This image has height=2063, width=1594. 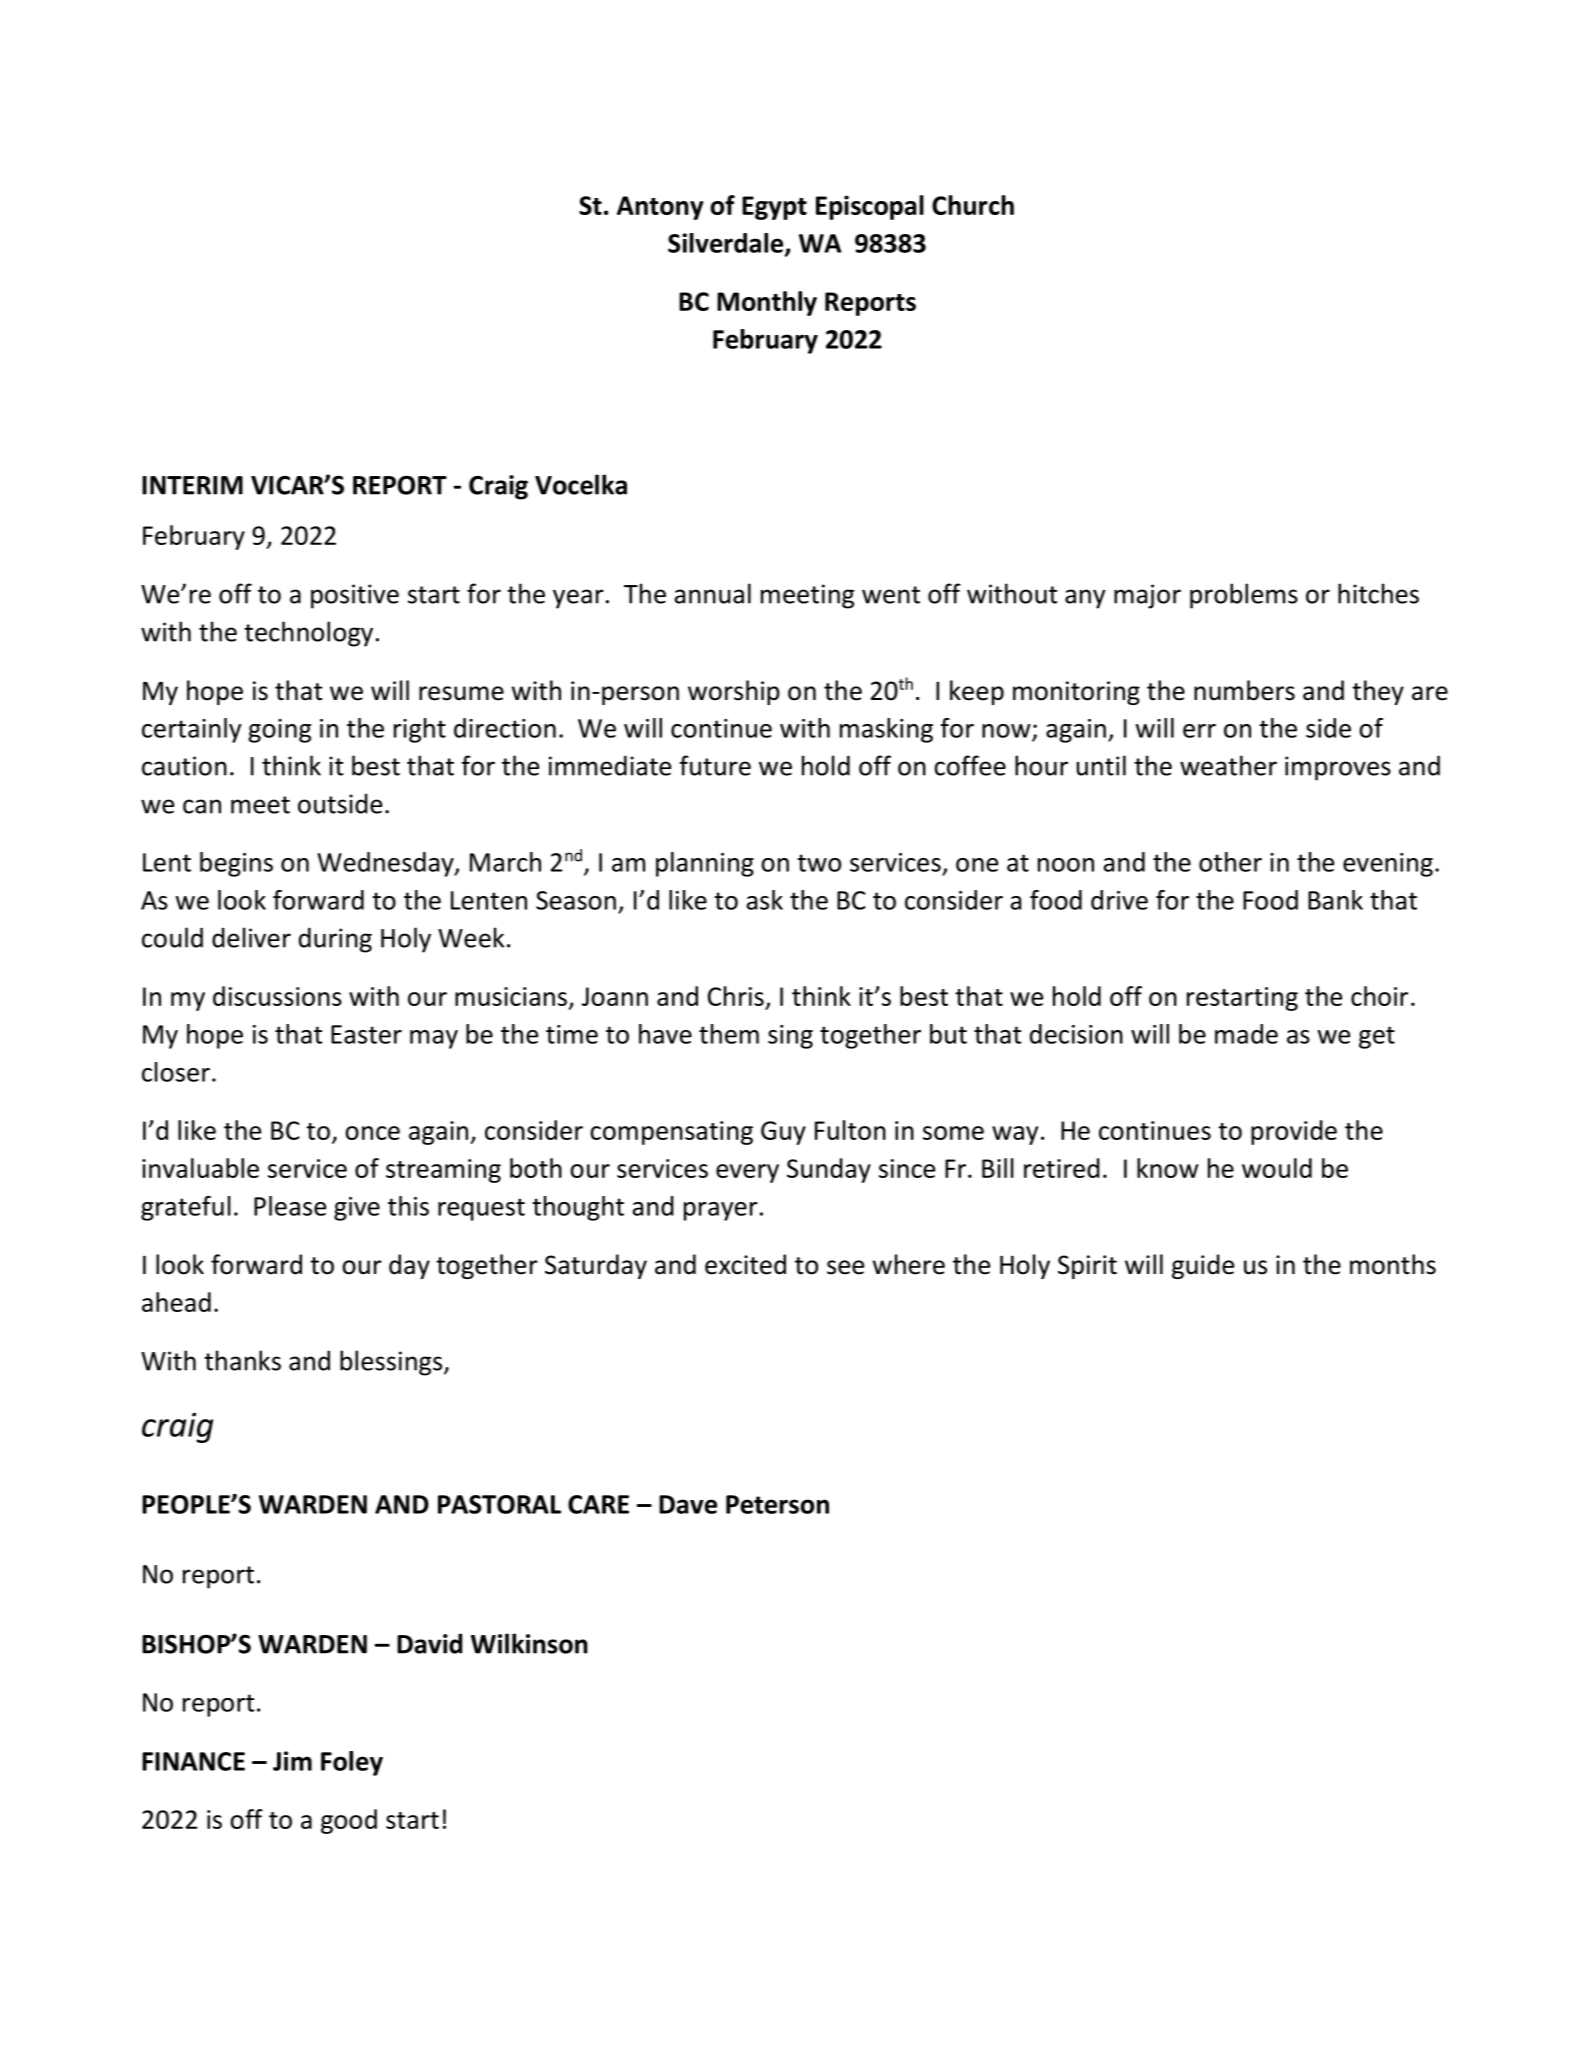 I want to click on Egypt, so click(x=774, y=208).
